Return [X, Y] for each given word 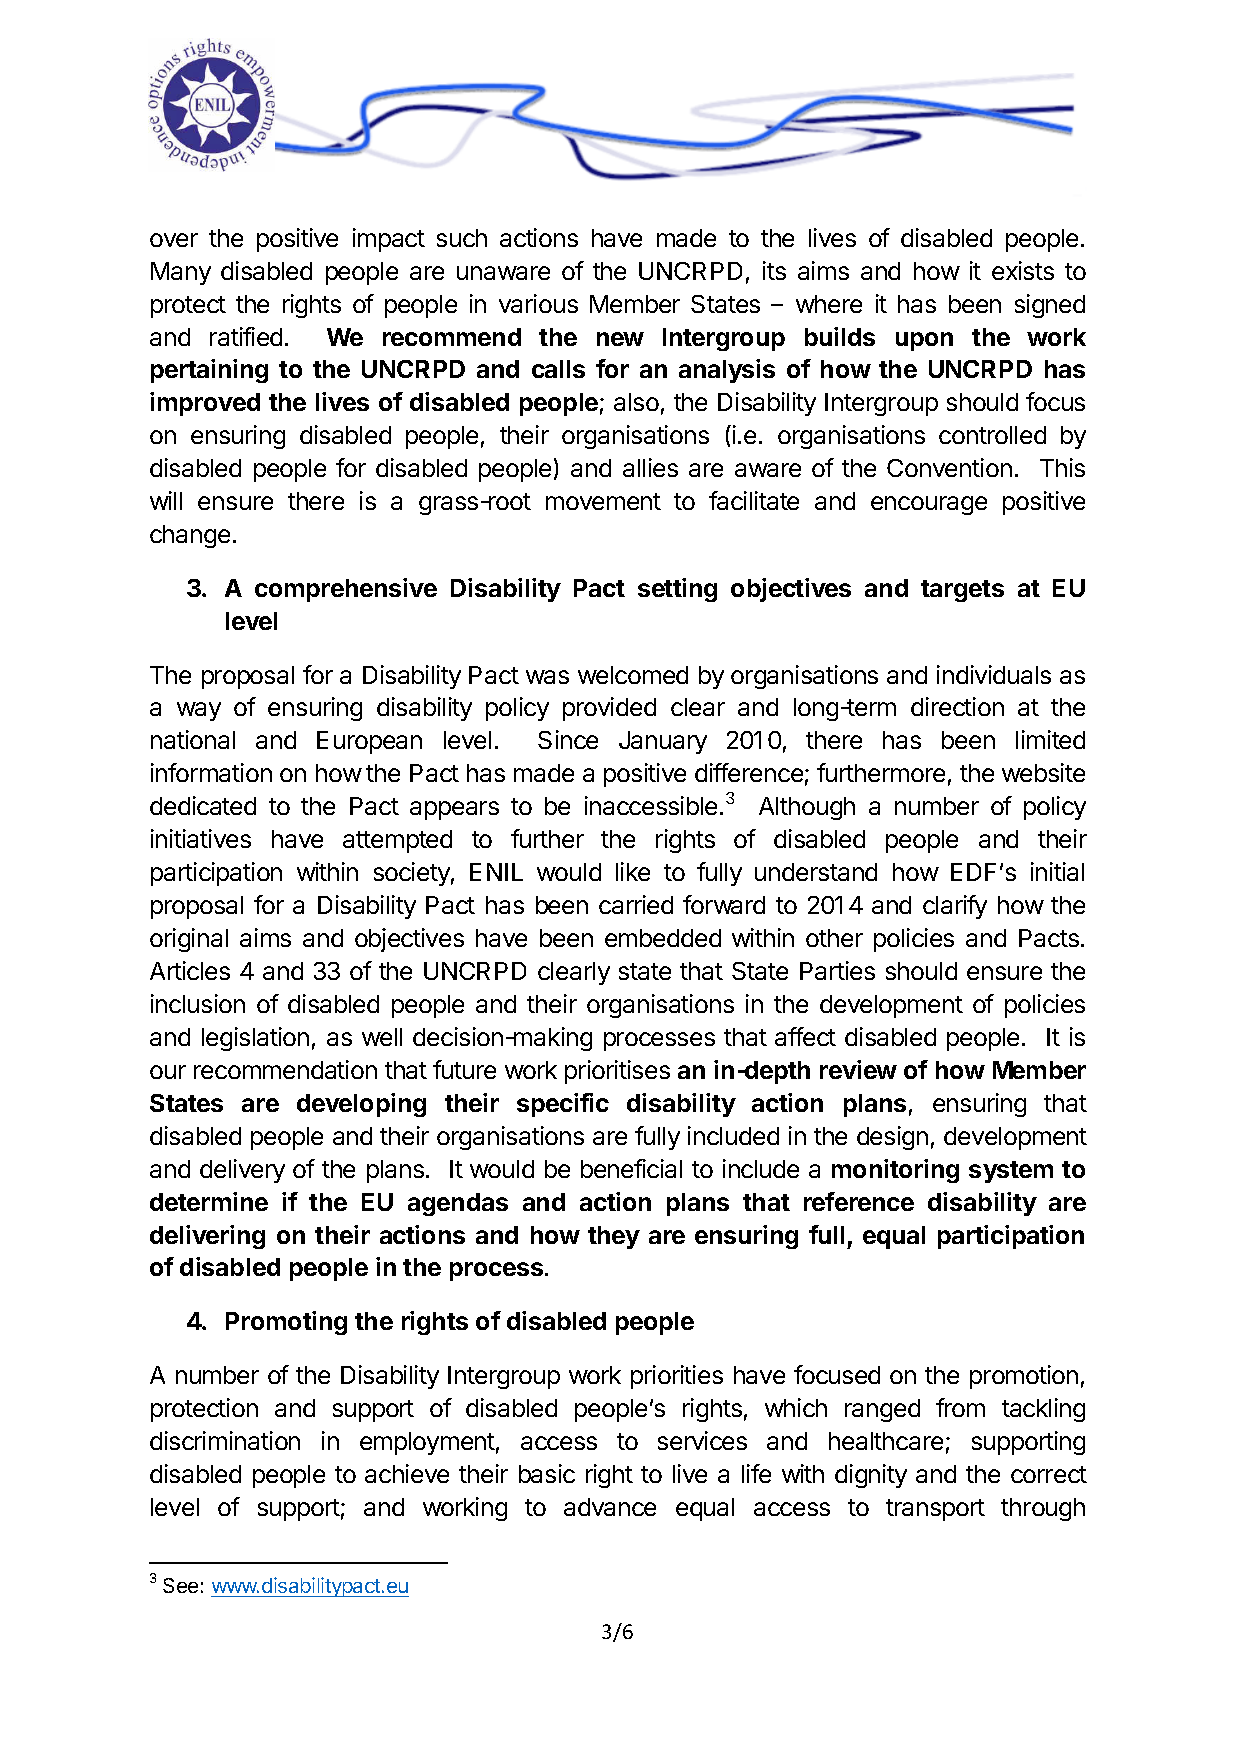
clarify [955, 907]
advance [610, 1507]
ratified [246, 336]
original [189, 940]
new [620, 339]
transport [935, 1510]
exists [1023, 270]
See [180, 1585]
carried [636, 904]
